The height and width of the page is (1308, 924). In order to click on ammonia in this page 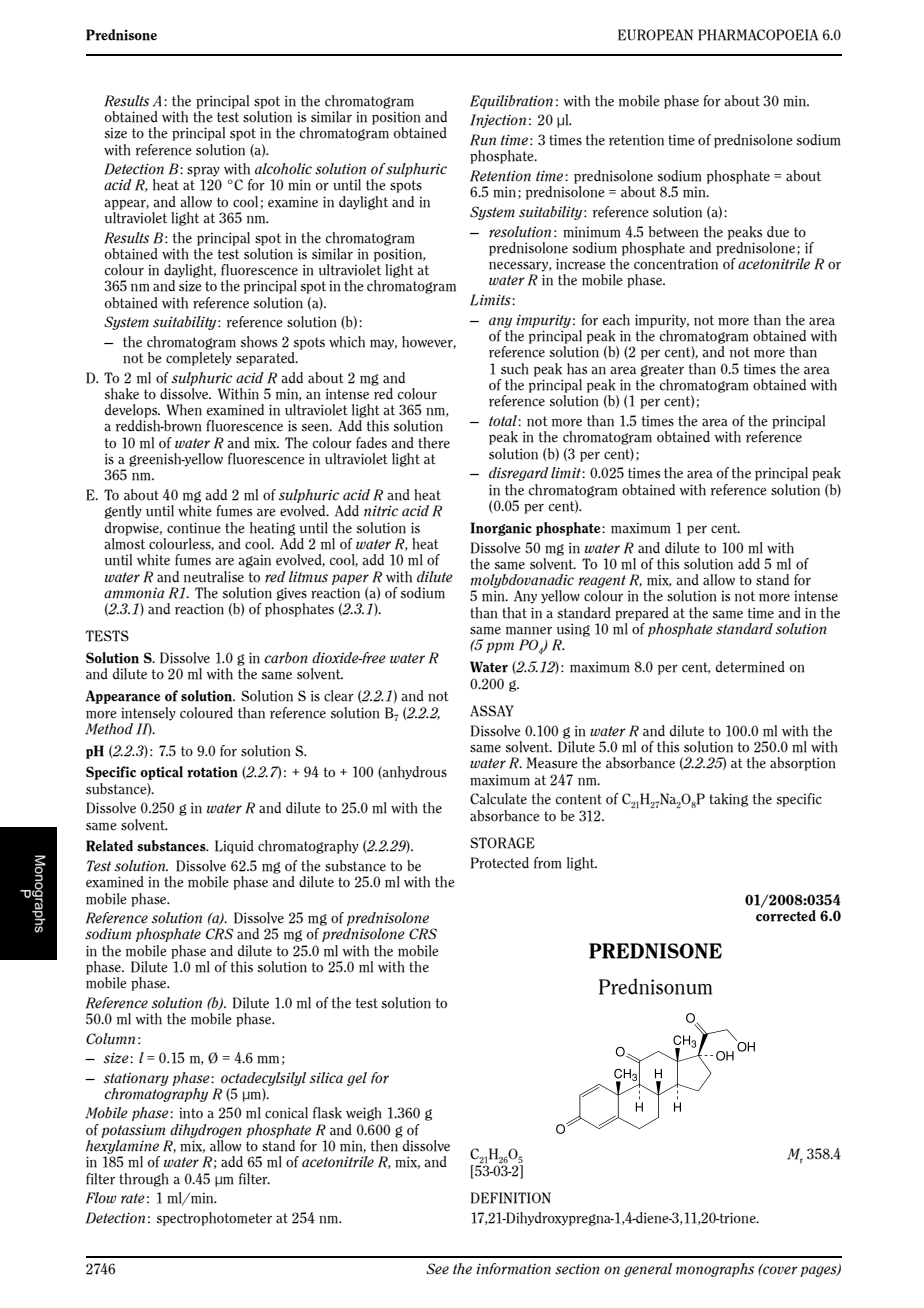, I will do `click(134, 593)`.
